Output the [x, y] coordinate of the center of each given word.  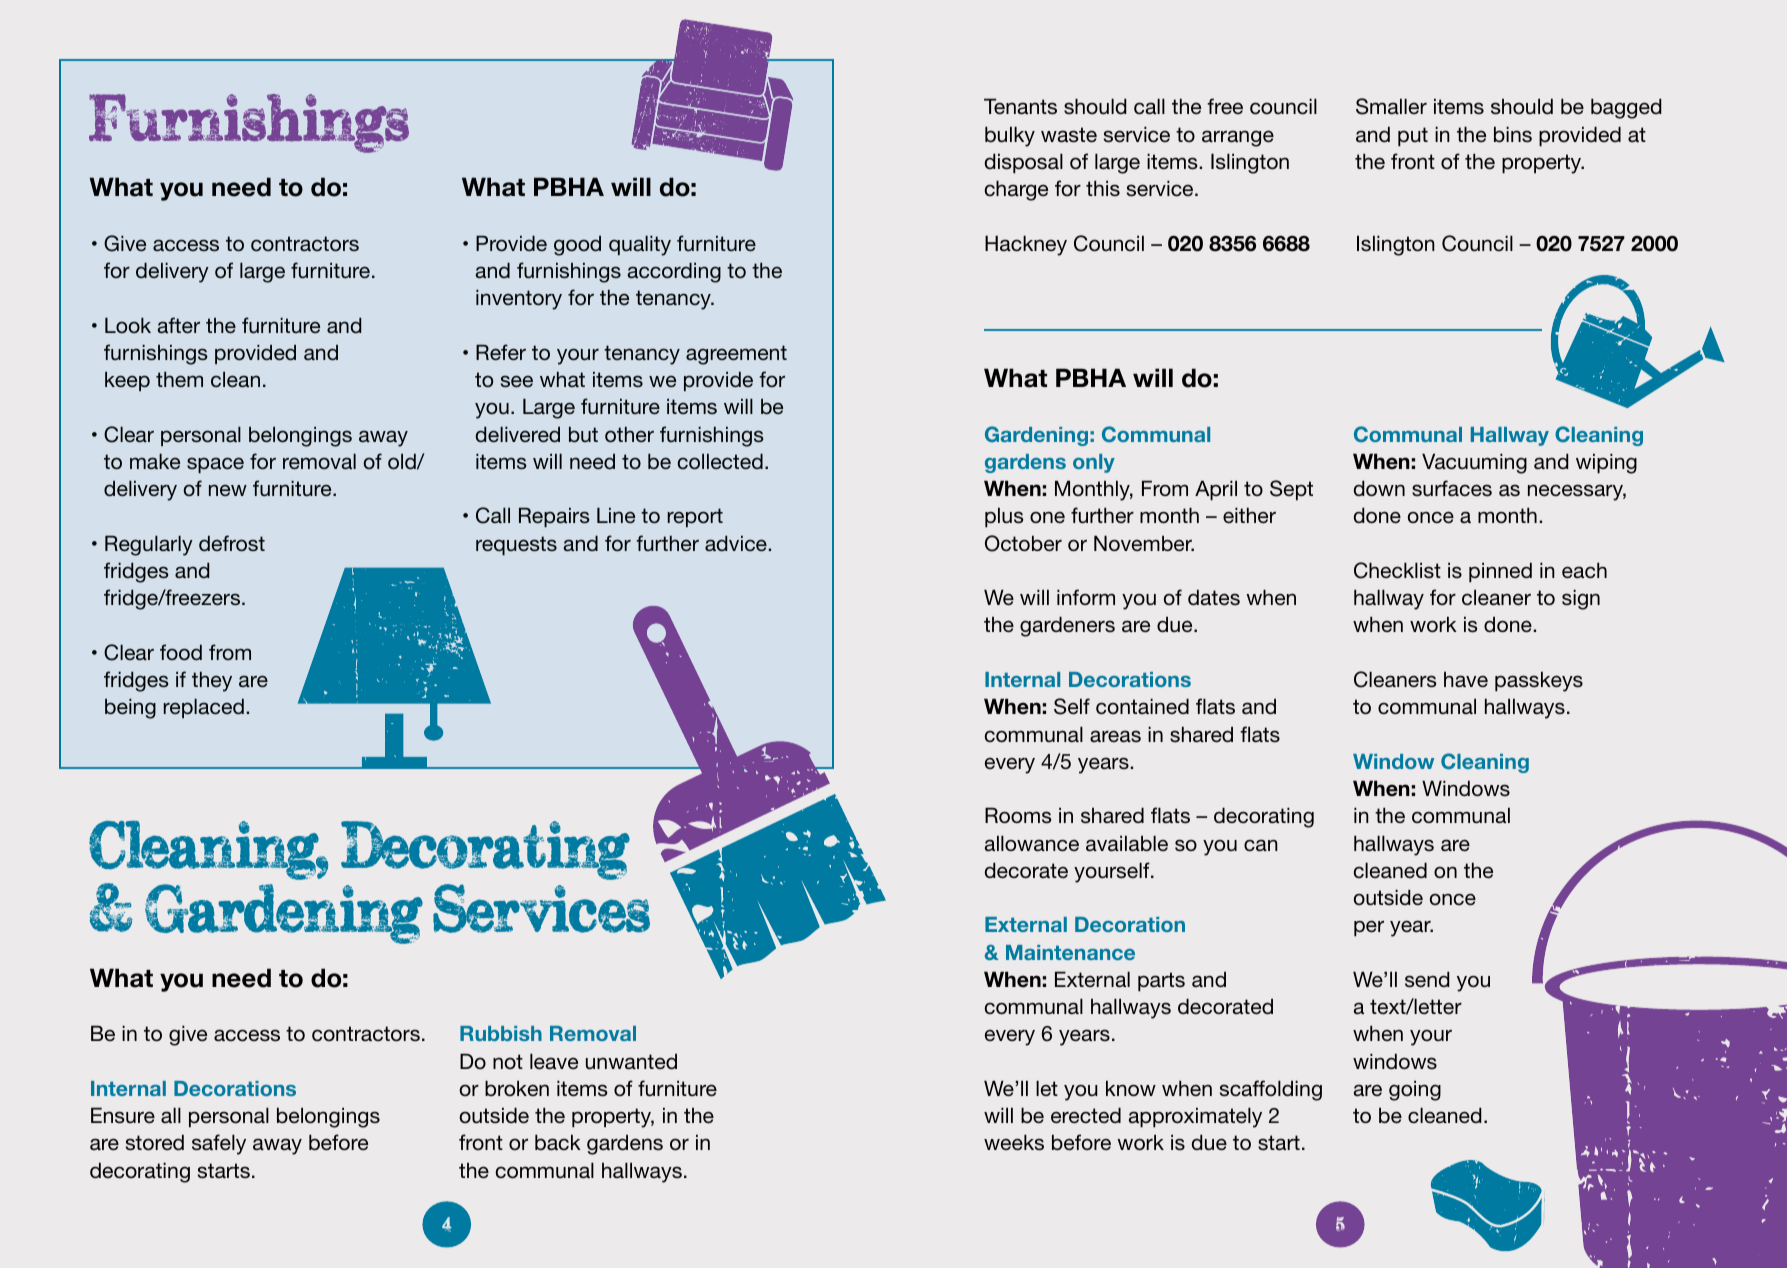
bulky [1010, 136]
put [1413, 136]
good [577, 246]
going [1415, 1090]
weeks [1014, 1142]
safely [219, 1144]
